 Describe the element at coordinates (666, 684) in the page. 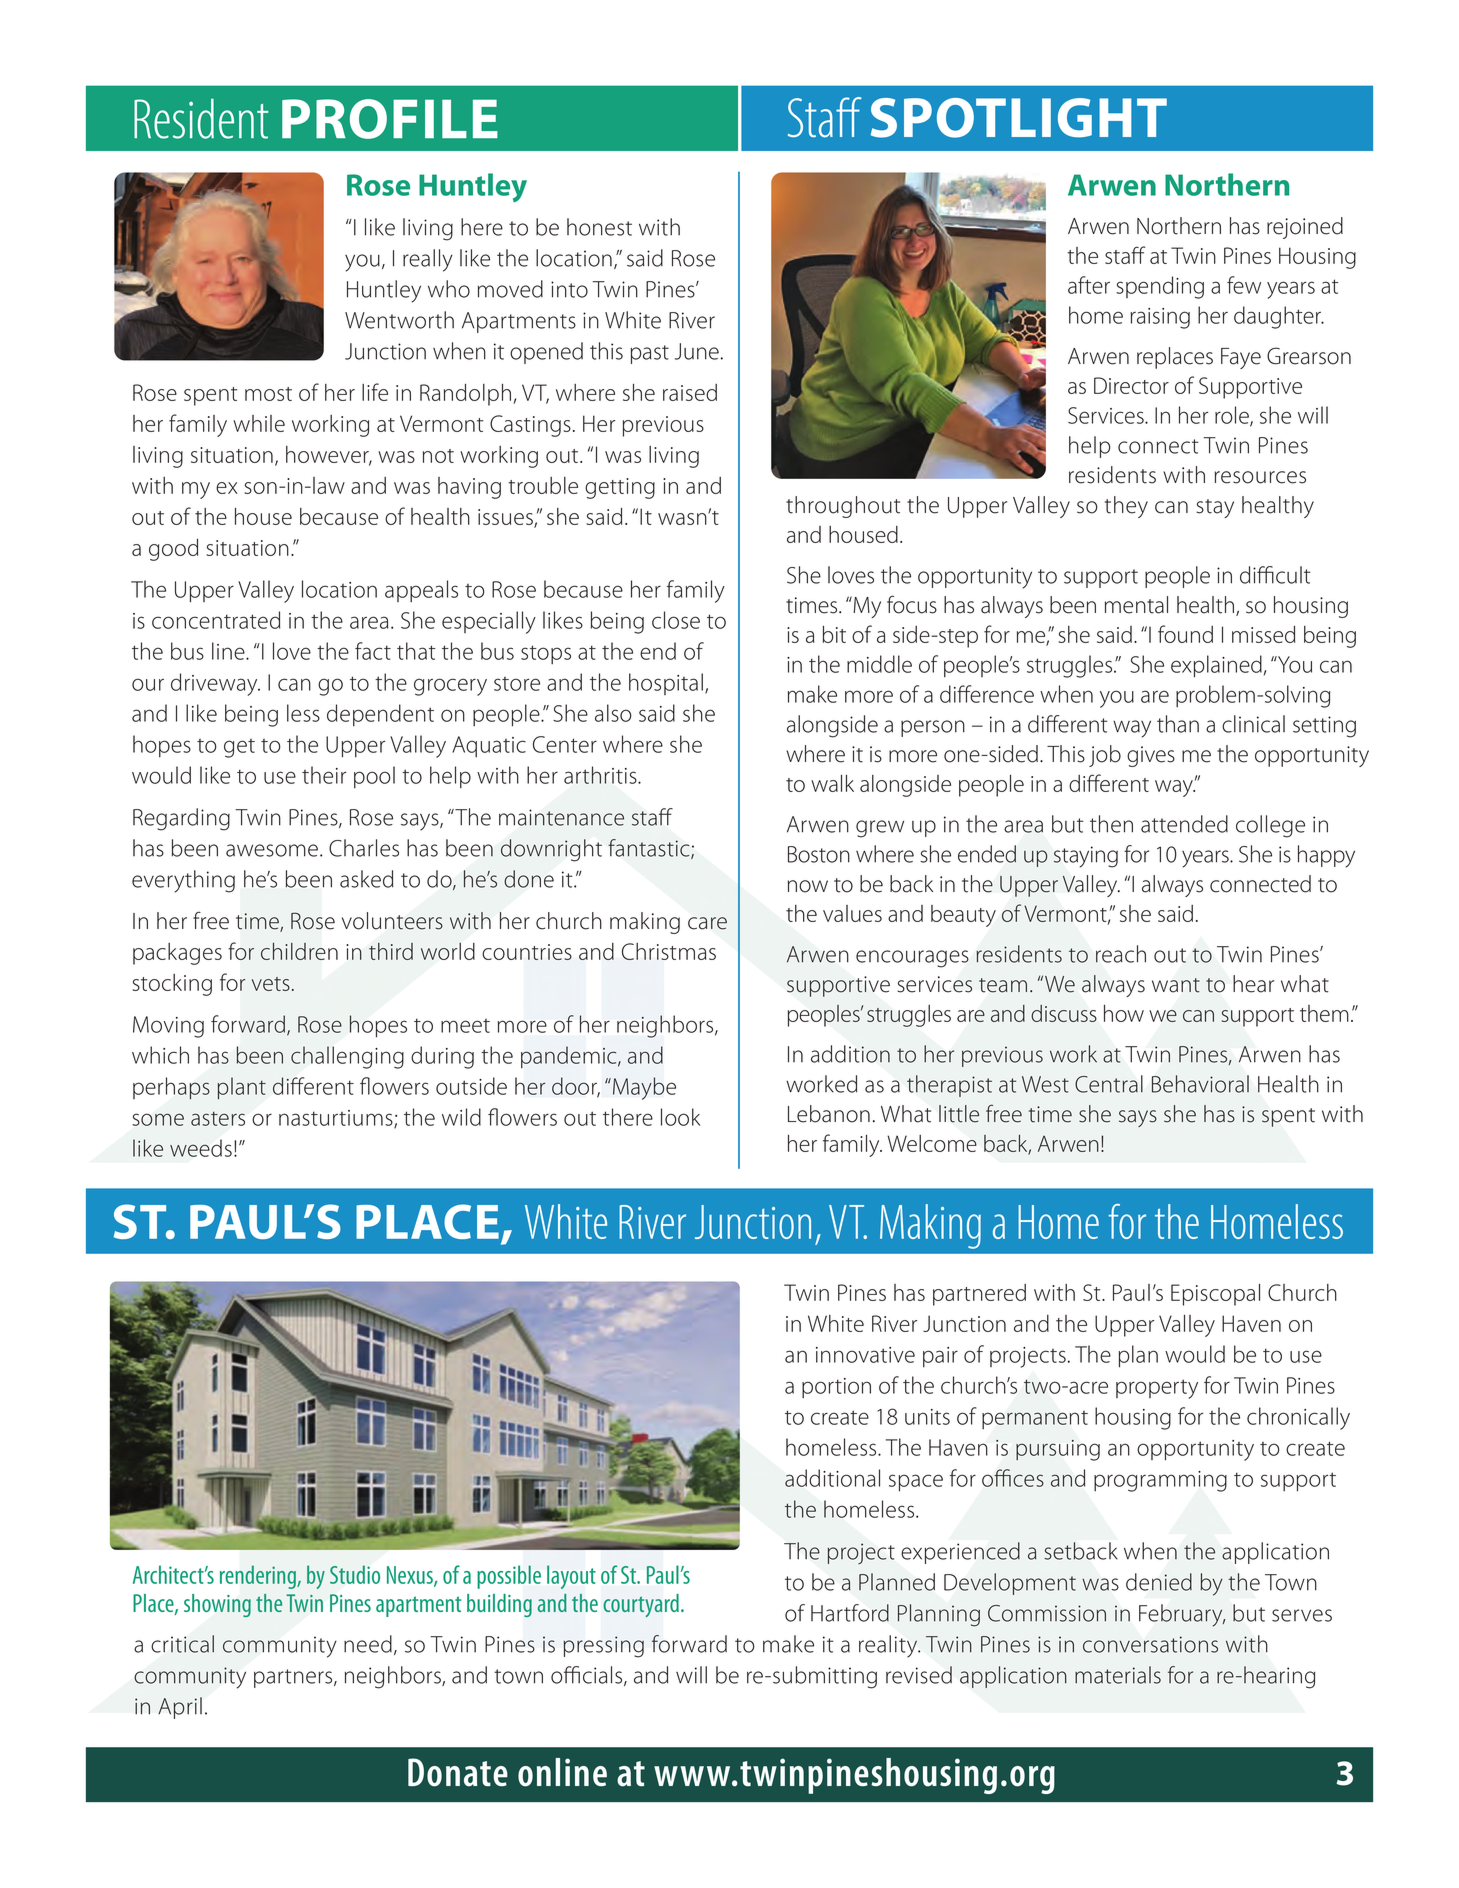

I see `hospital` at that location.
